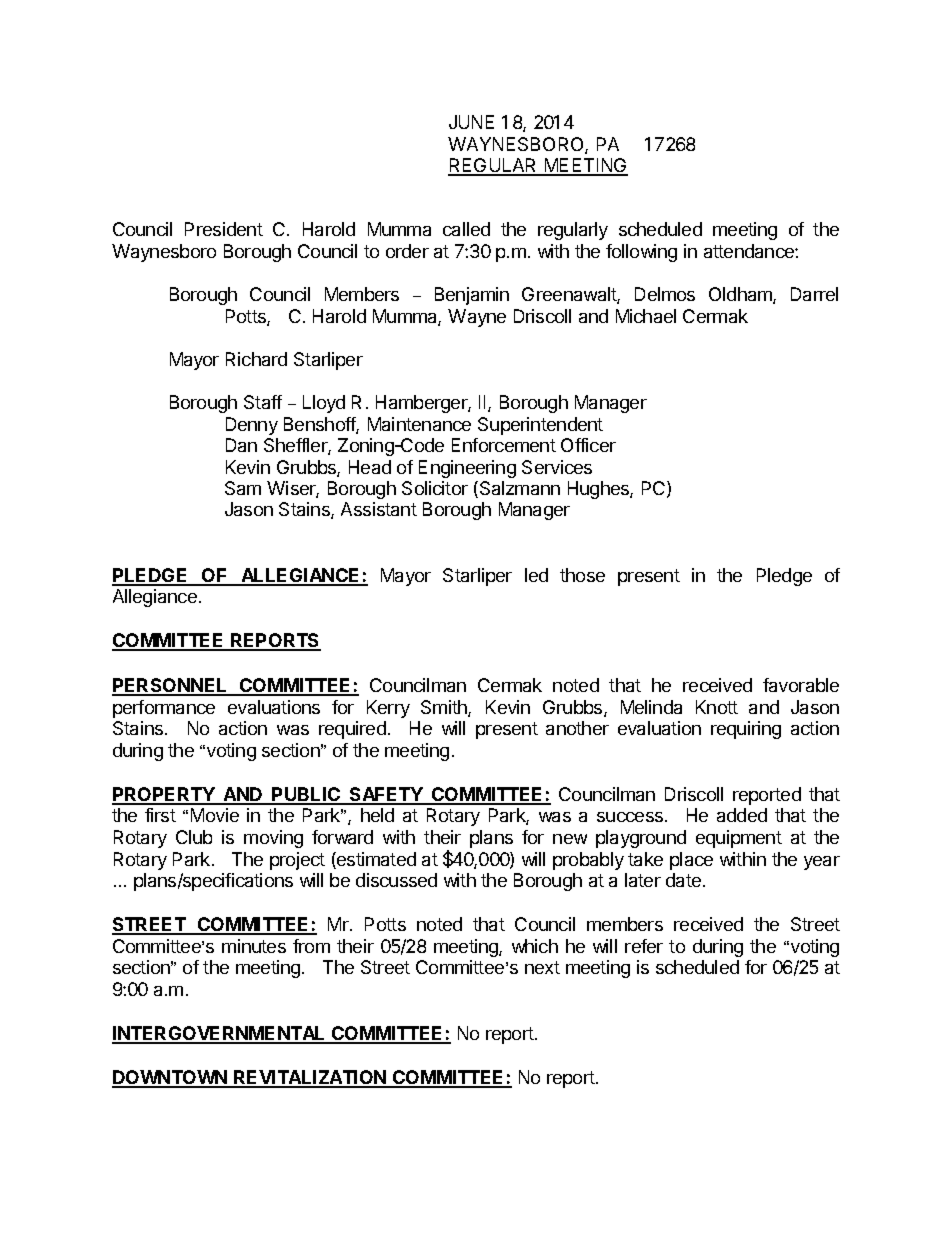  What do you see at coordinates (570, 839) in the screenshot?
I see `new` at bounding box center [570, 839].
